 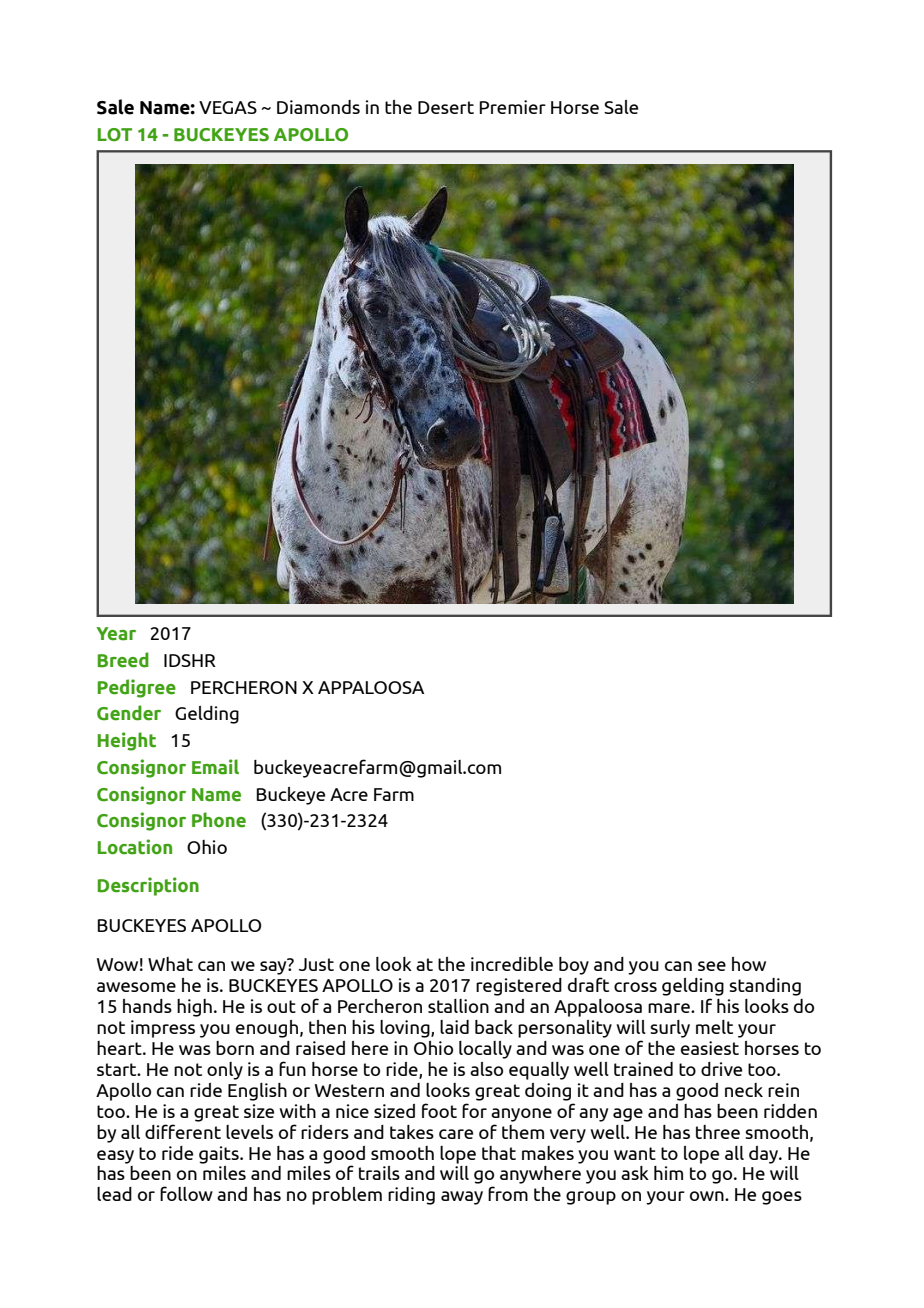 I want to click on Breed, so click(x=123, y=660).
